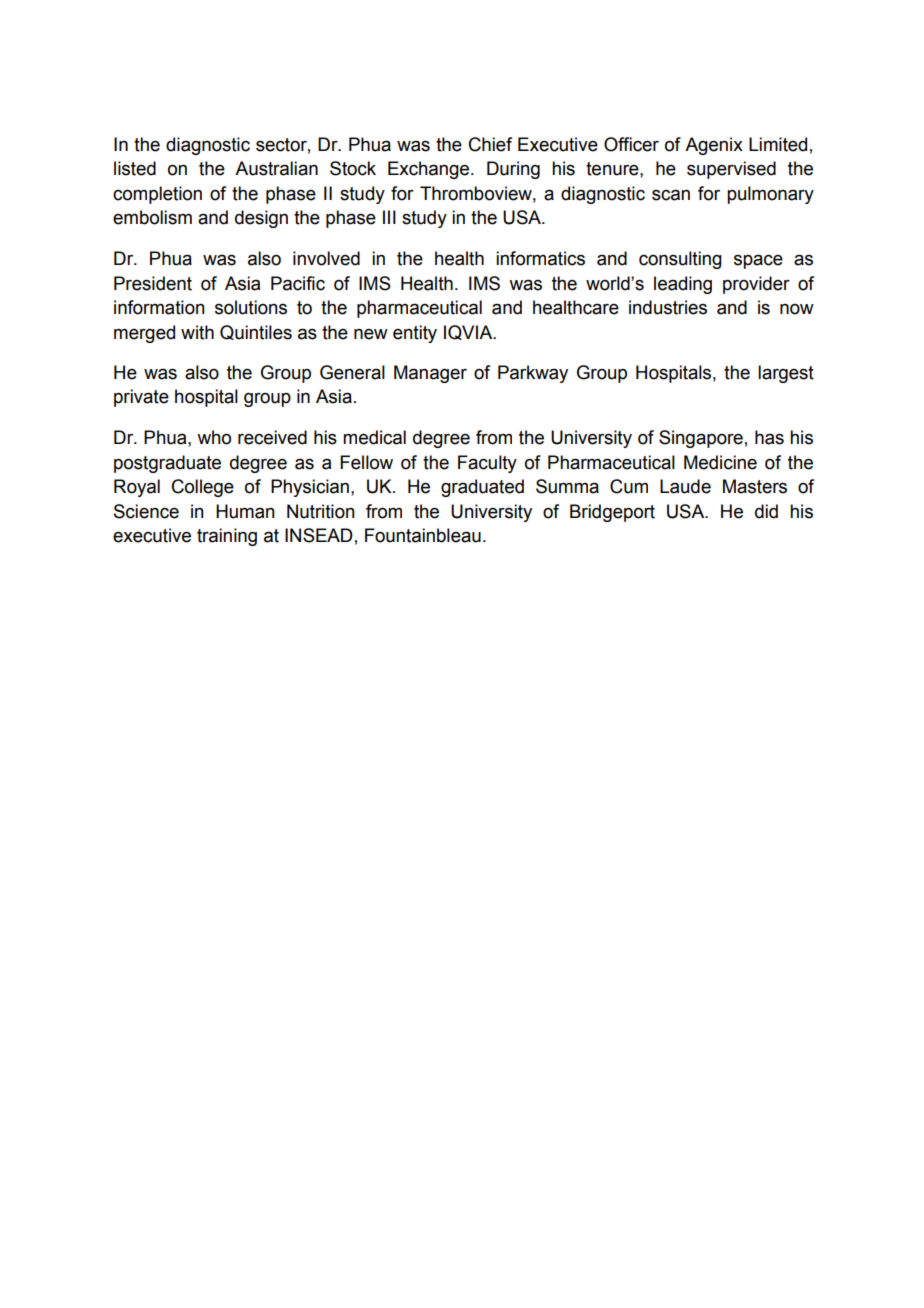 This image has height=1308, width=924. Describe the element at coordinates (227, 537) in the image. I see `training` at that location.
